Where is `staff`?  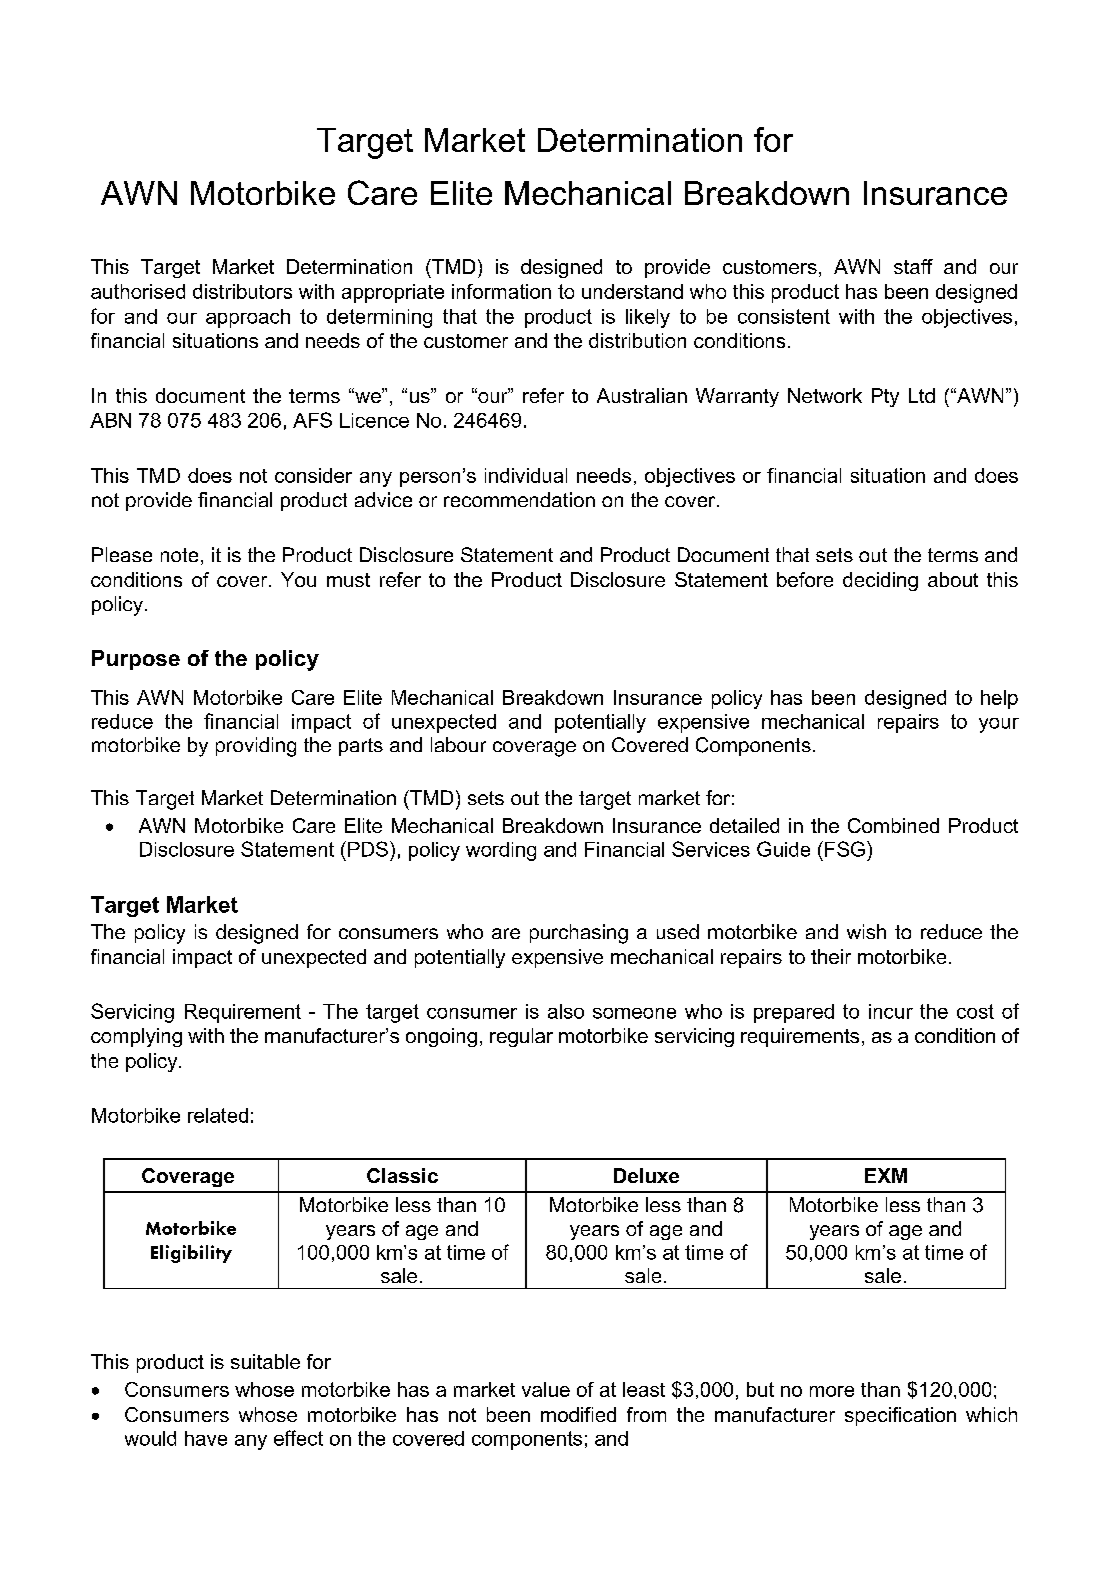
staff is located at coordinates (913, 266).
